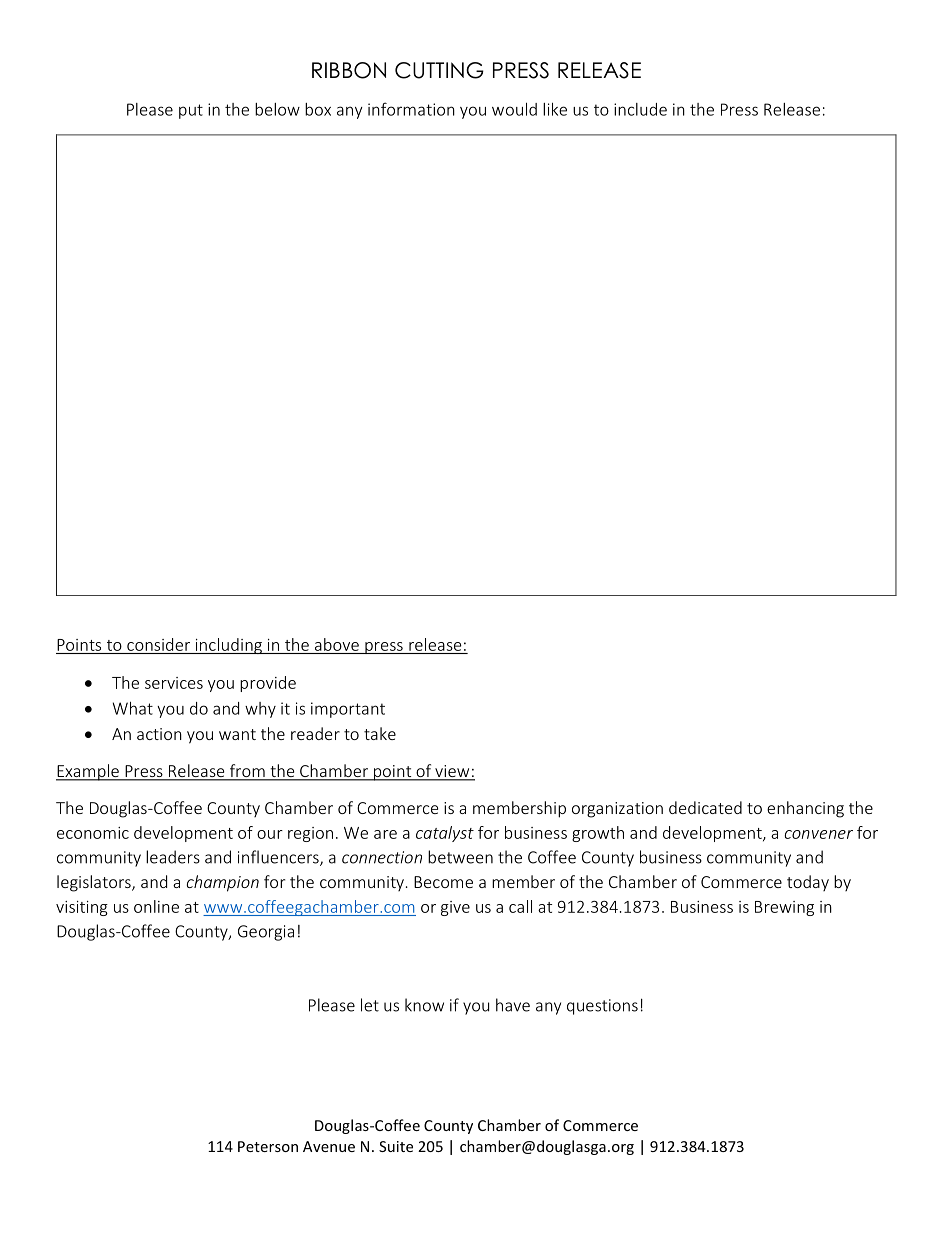 The height and width of the page is (1233, 952). What do you see at coordinates (784, 908) in the page?
I see `Brewing` at bounding box center [784, 908].
